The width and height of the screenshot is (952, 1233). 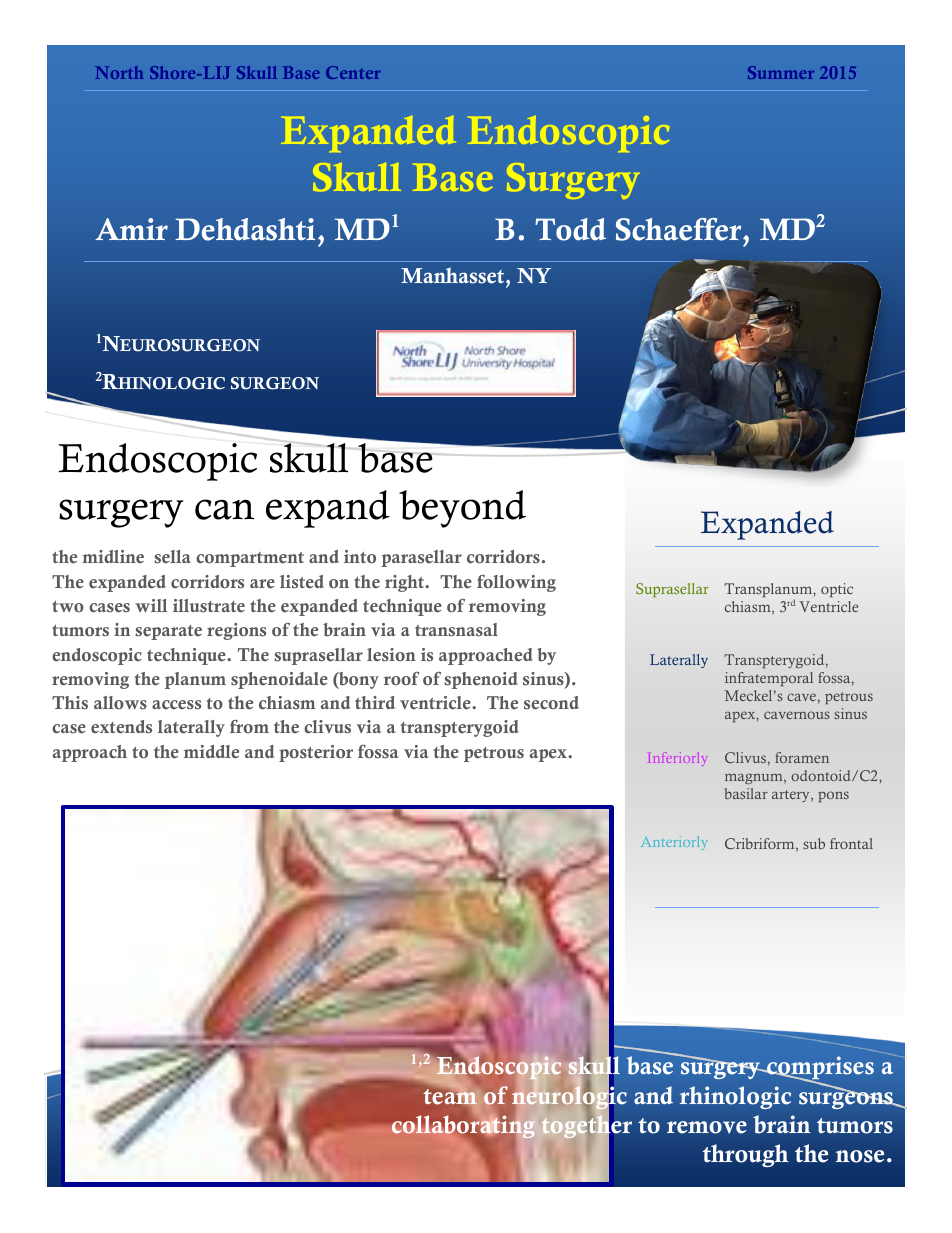 What do you see at coordinates (119, 72) in the screenshot?
I see `North` at bounding box center [119, 72].
